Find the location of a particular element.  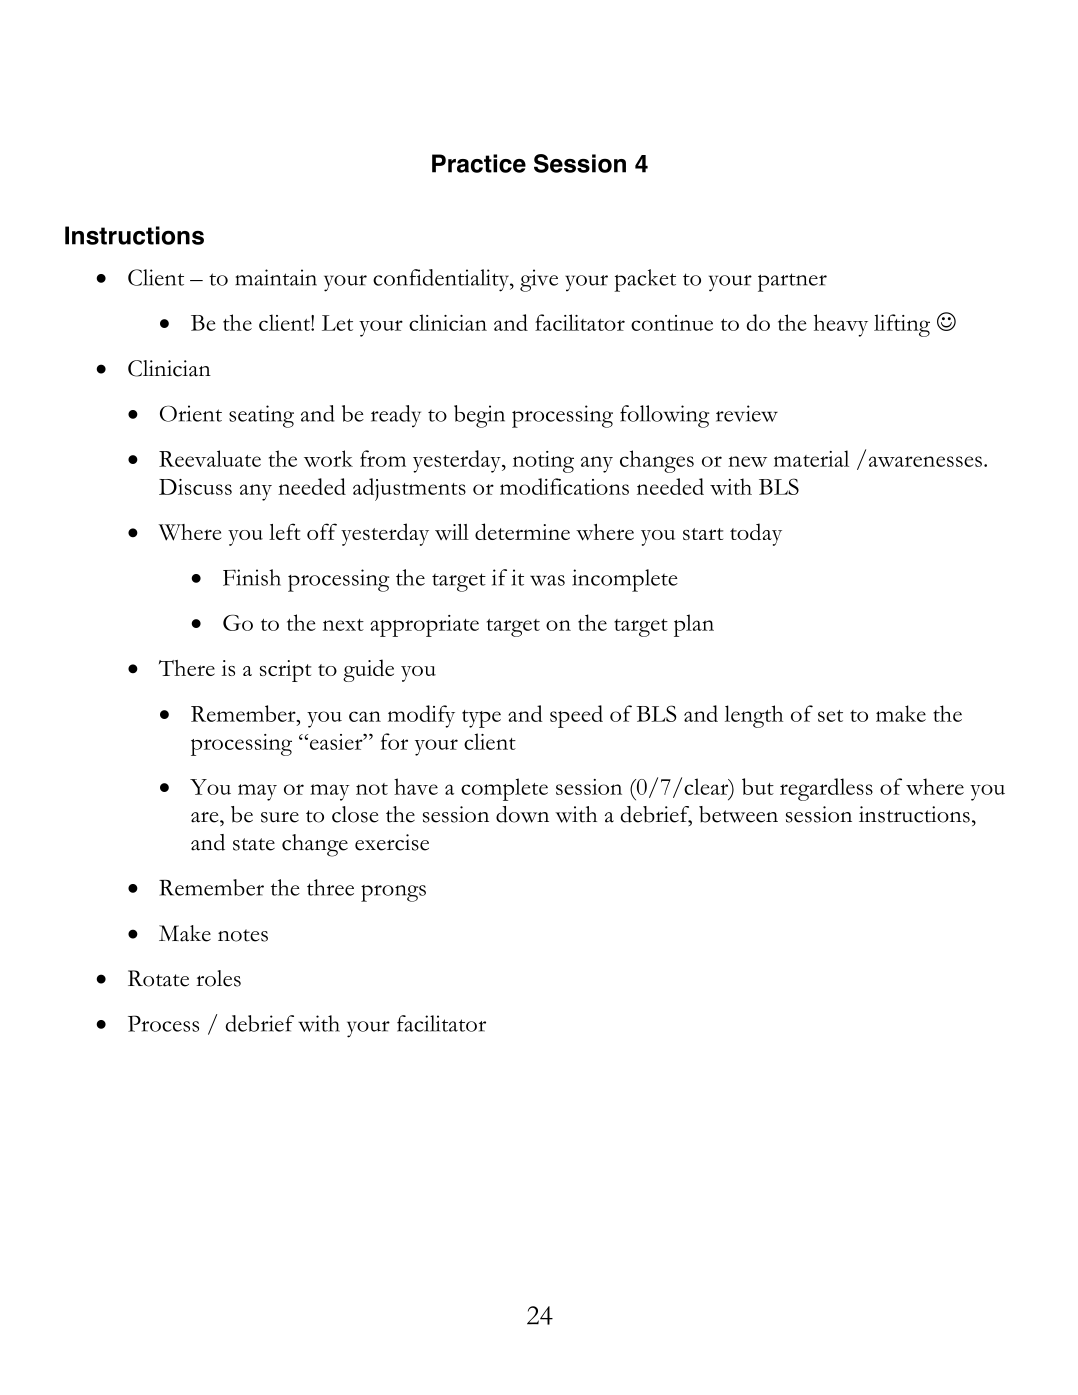

set is located at coordinates (830, 716).
